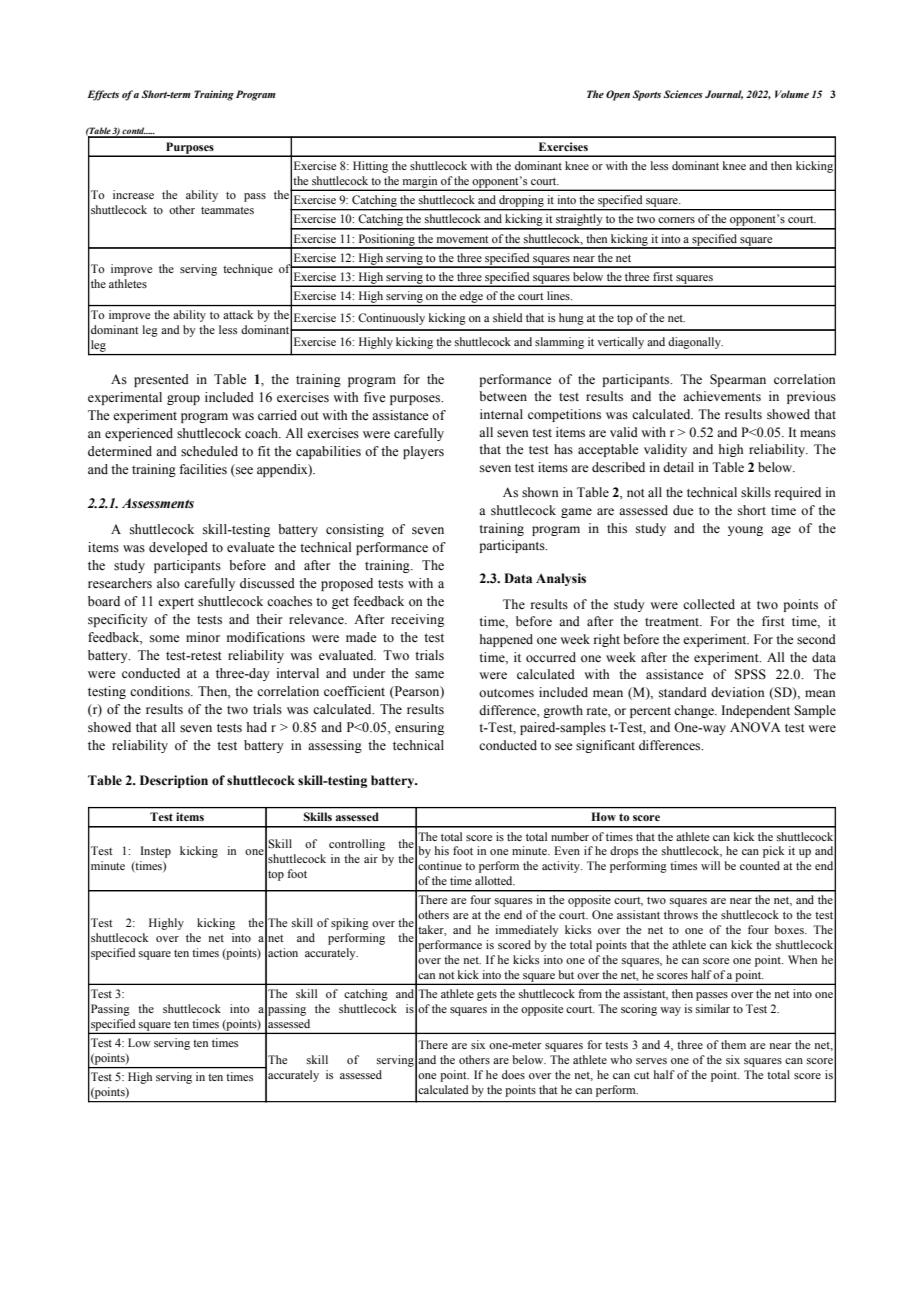  What do you see at coordinates (417, 620) in the image?
I see `receiving` at bounding box center [417, 620].
